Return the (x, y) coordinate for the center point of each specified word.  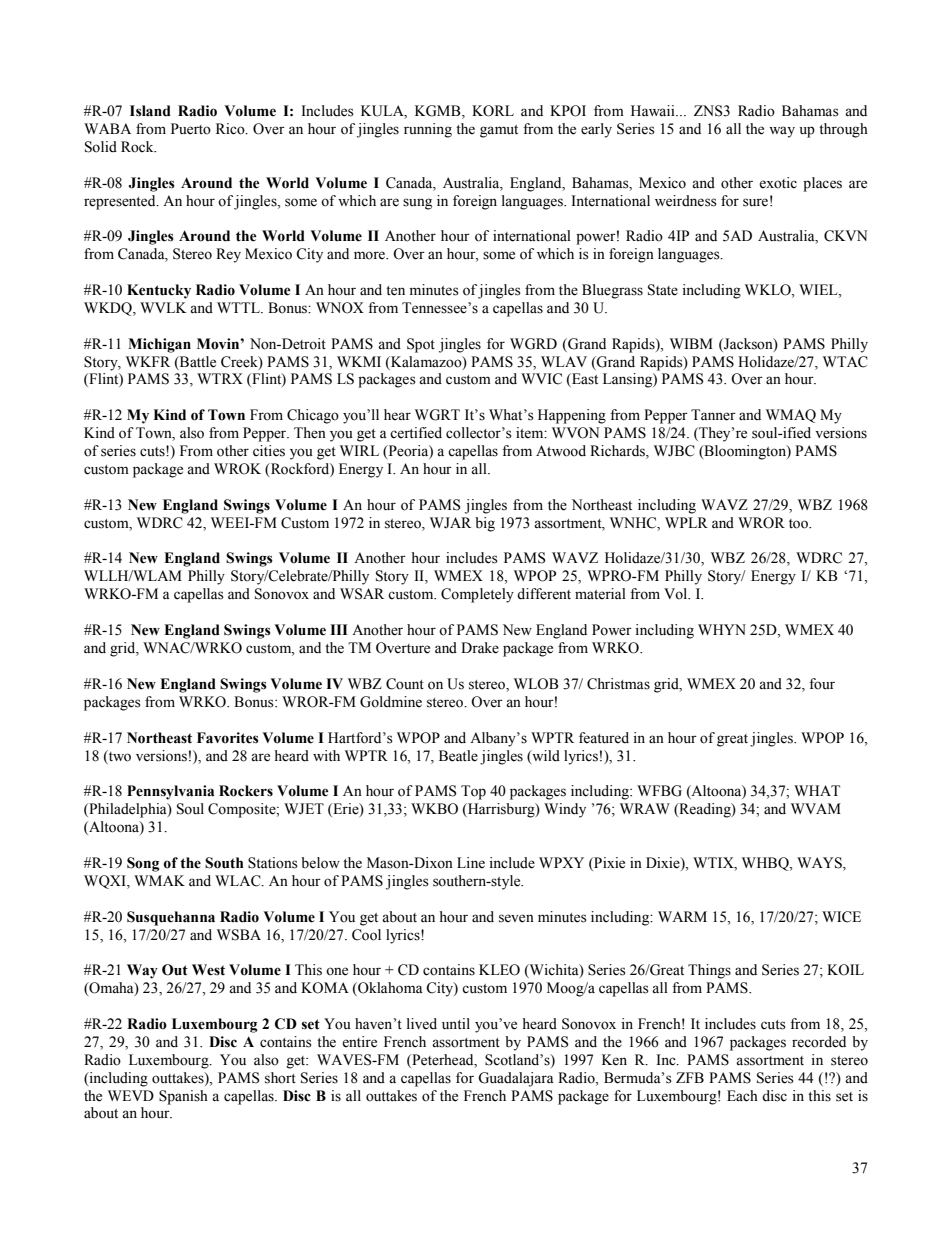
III (339, 629)
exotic (778, 183)
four (822, 684)
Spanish (183, 1097)
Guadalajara (516, 1079)
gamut (499, 131)
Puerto (191, 129)
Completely (477, 595)
